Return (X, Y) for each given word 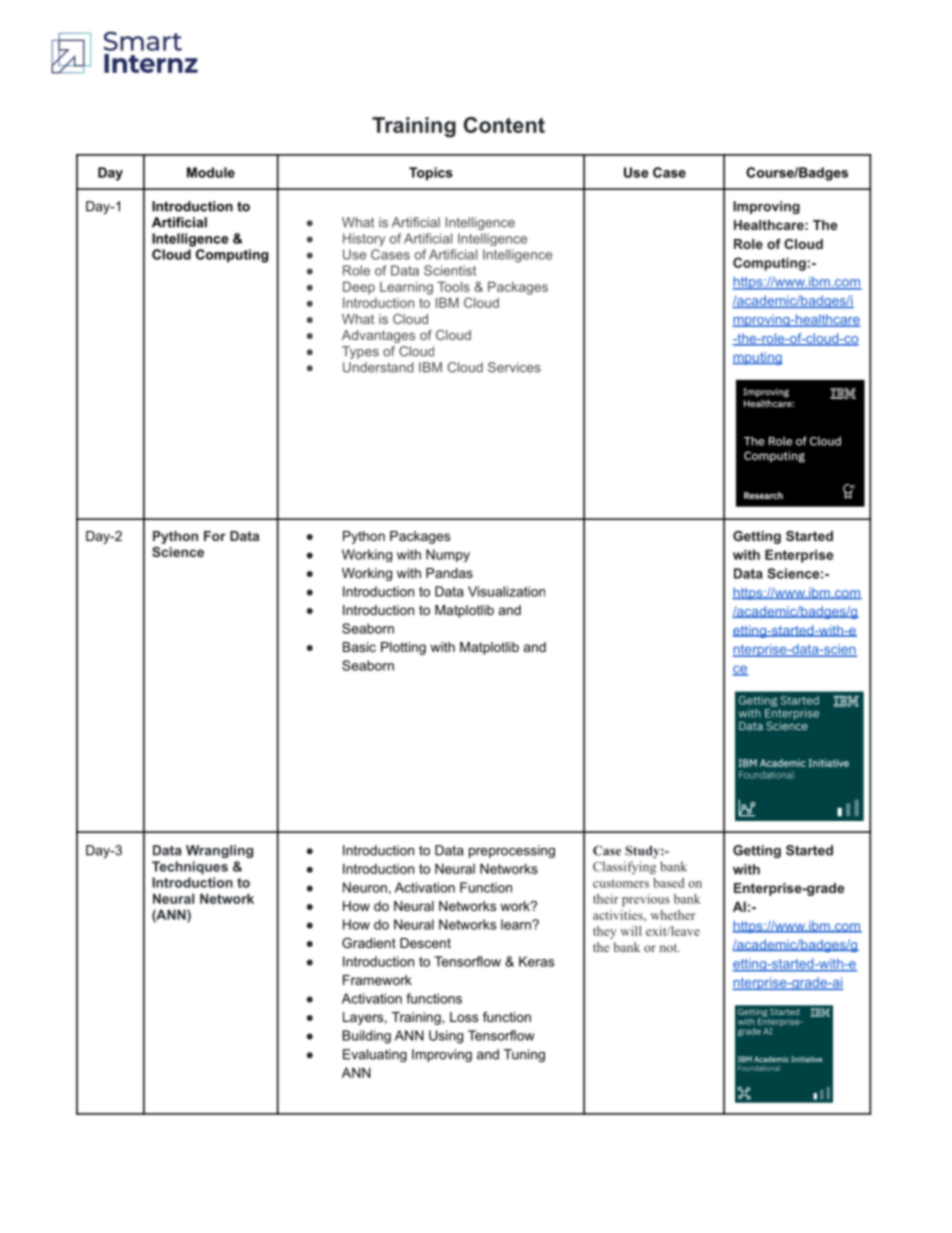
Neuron (365, 887)
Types (360, 352)
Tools (453, 286)
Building (366, 1037)
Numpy (448, 555)
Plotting (403, 648)
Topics (431, 174)
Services (514, 367)
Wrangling (219, 851)
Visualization (506, 591)
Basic (359, 647)
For (215, 536)
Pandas (449, 573)
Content (504, 125)
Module (211, 172)
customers (621, 883)
